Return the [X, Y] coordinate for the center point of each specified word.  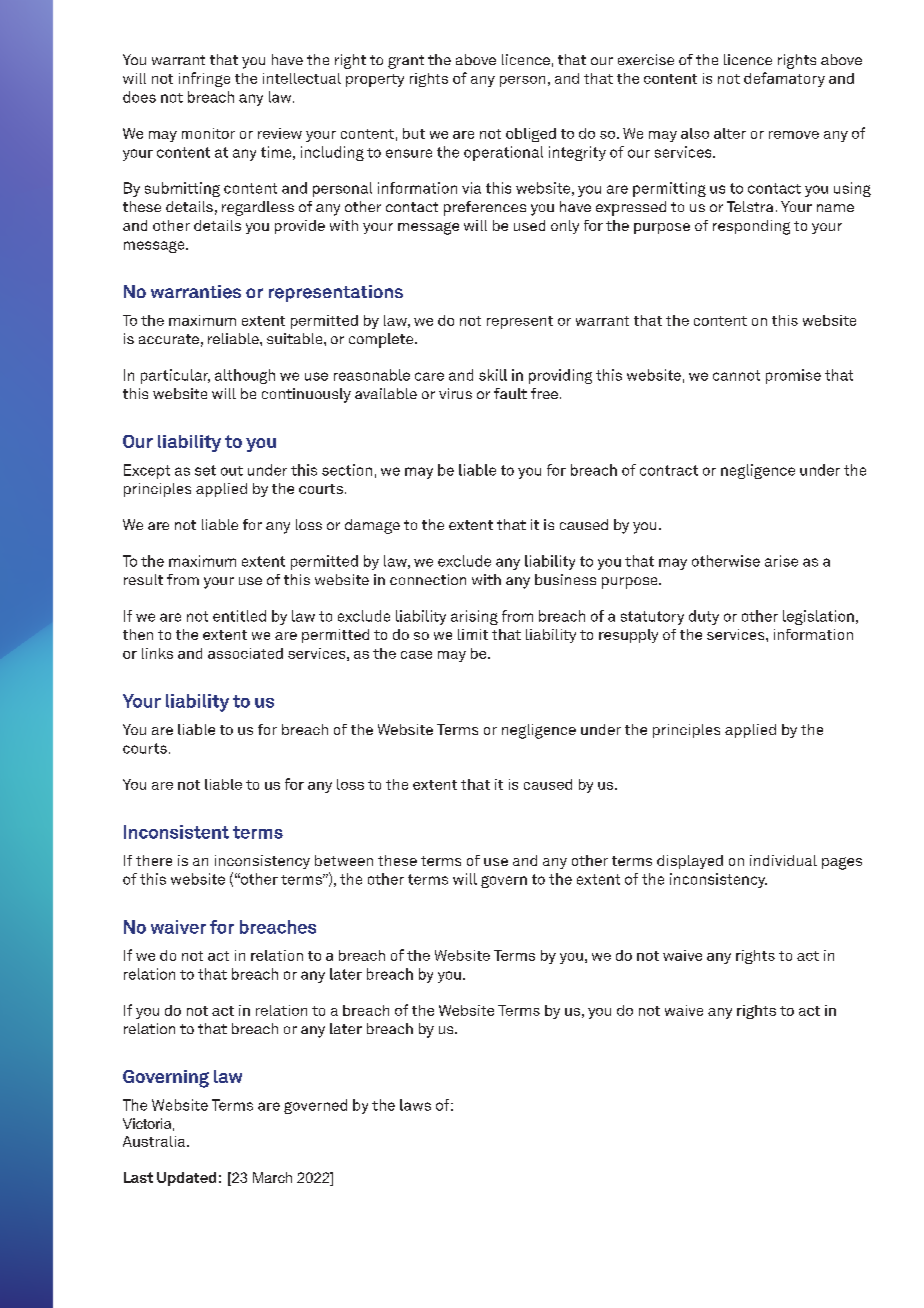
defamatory [784, 79]
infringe [204, 79]
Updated [186, 1179]
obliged [531, 135]
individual [783, 860]
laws [415, 1105]
